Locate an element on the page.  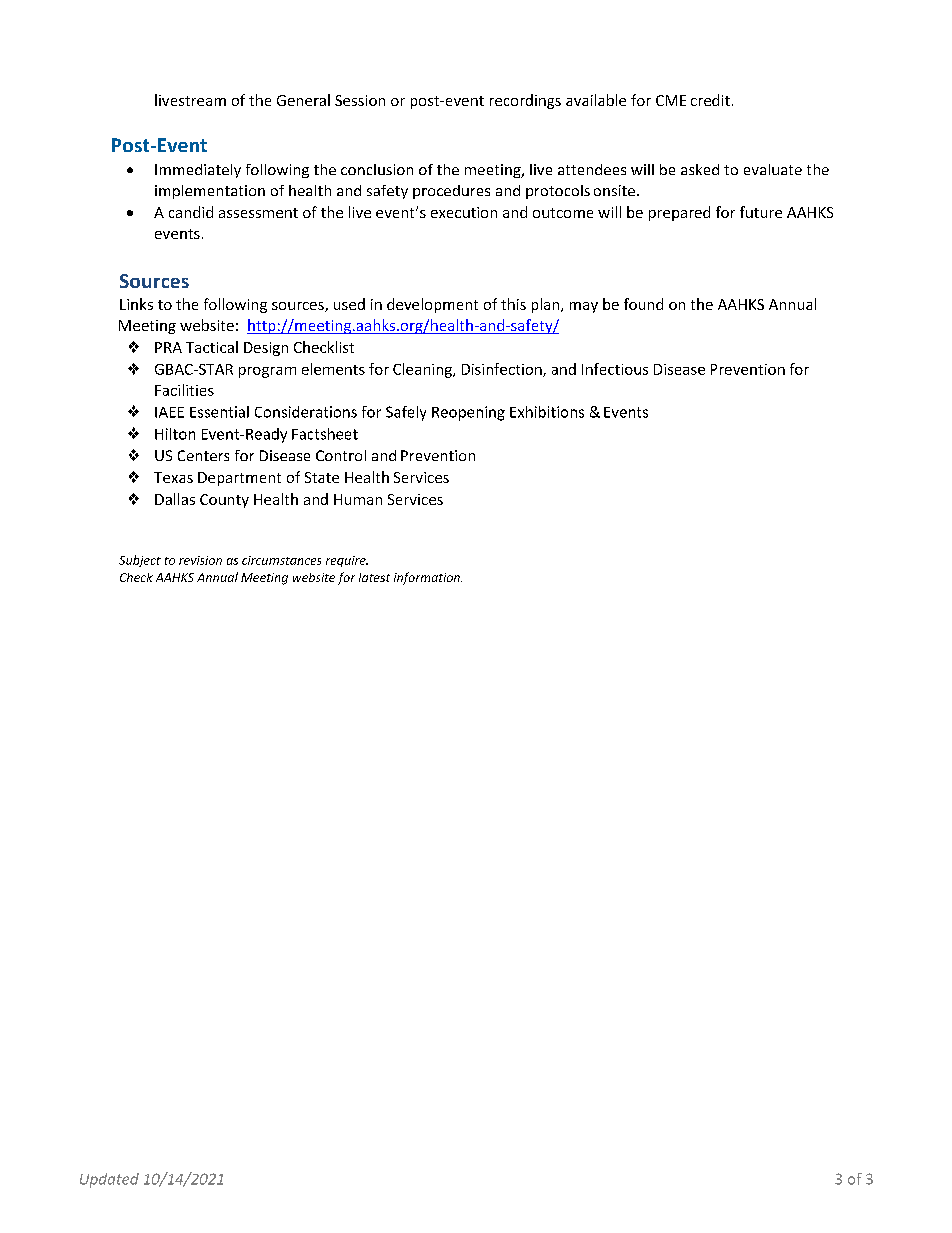
information is located at coordinates (428, 578).
